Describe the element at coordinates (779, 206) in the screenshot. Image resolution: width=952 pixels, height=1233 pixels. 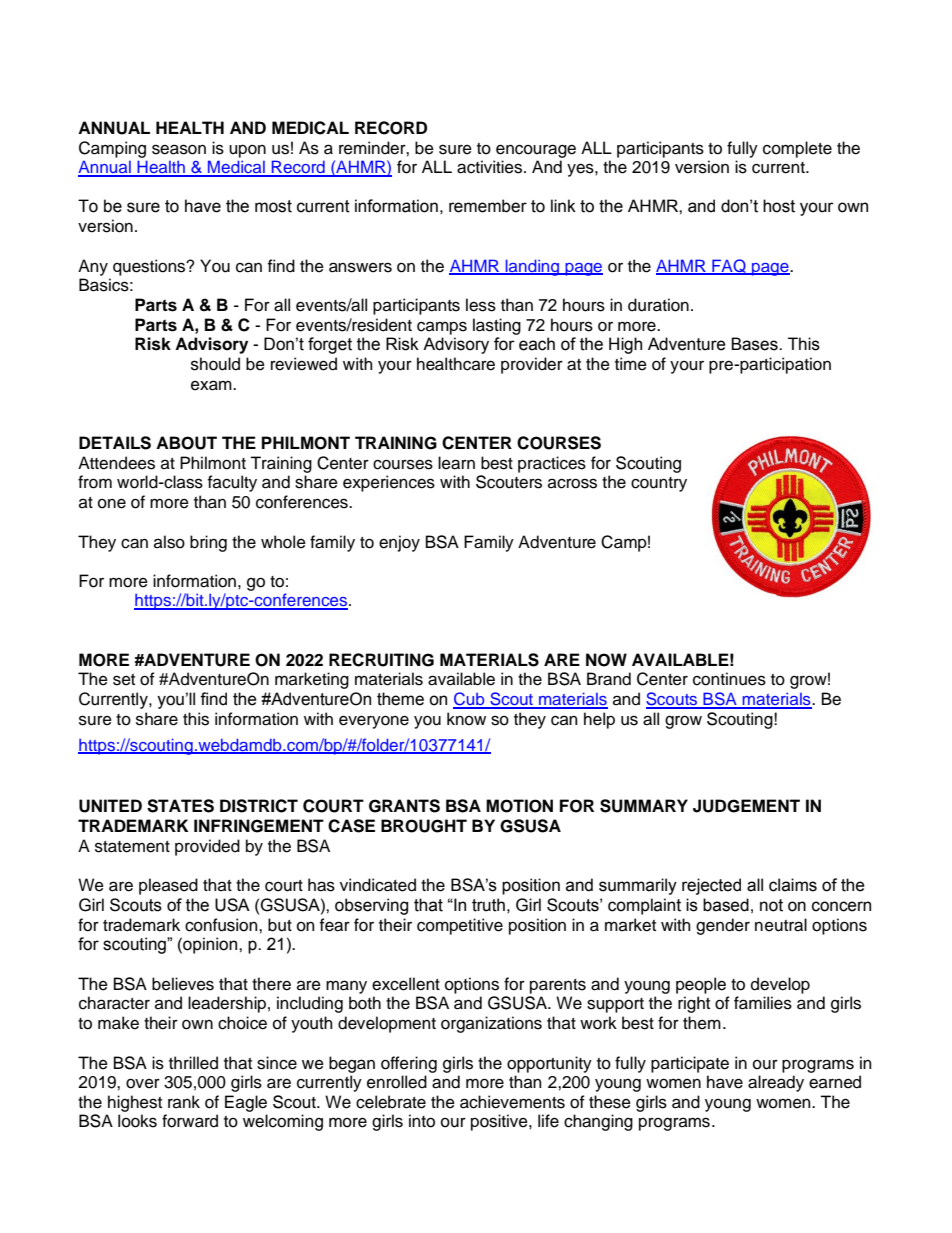
I see `host` at that location.
